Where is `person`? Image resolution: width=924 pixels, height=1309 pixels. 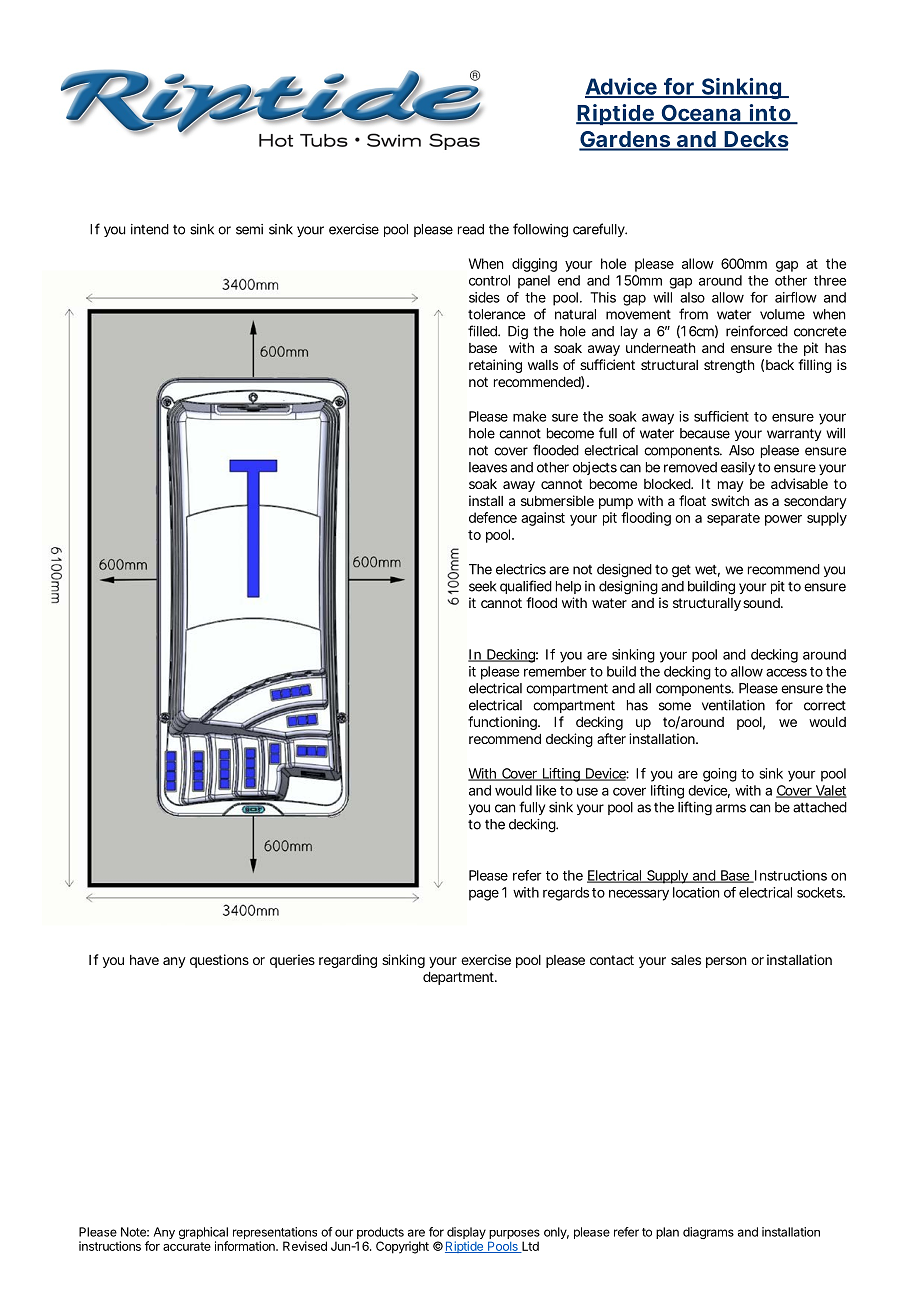
person is located at coordinates (726, 962).
